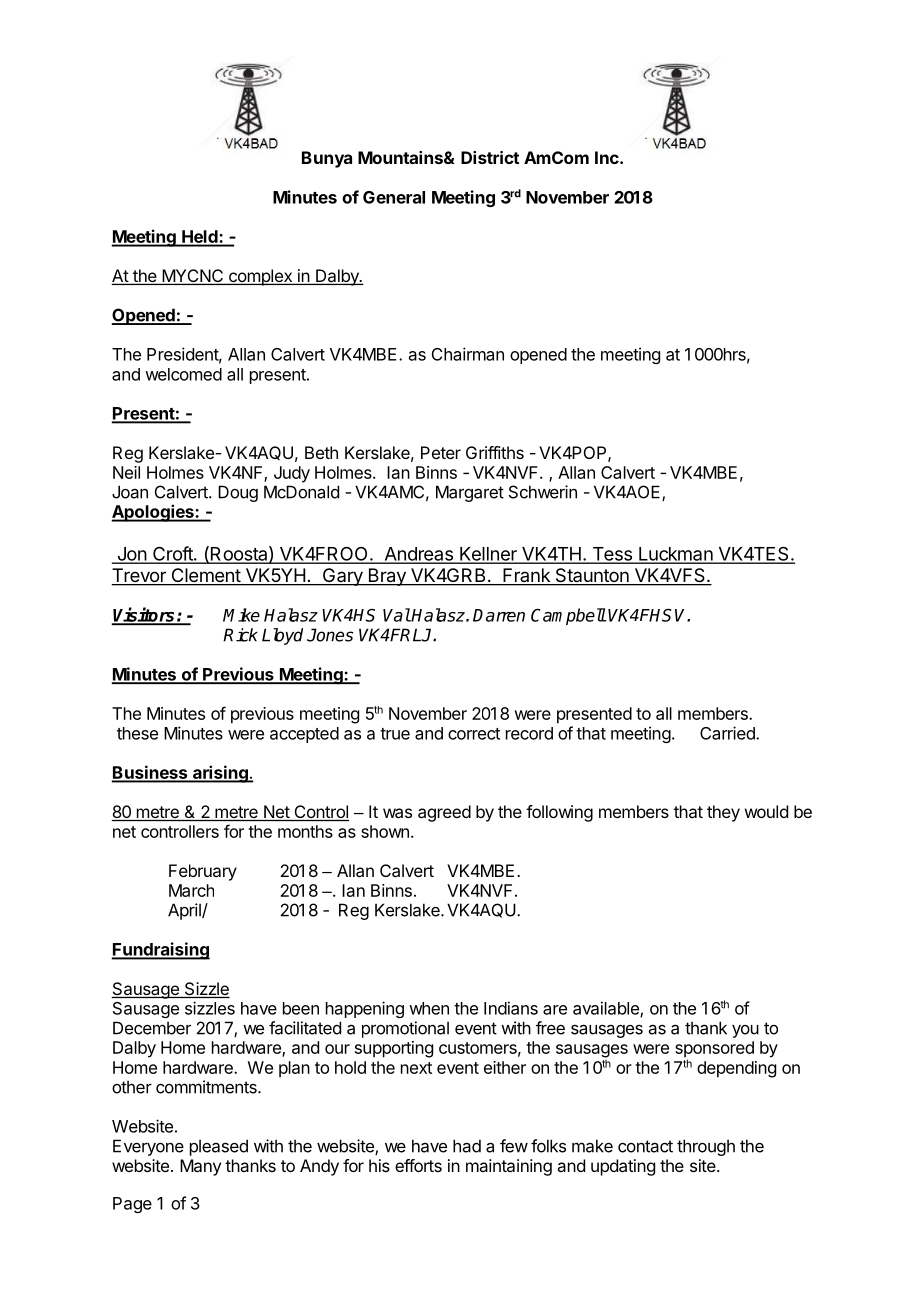  What do you see at coordinates (474, 734) in the screenshot?
I see `correct` at bounding box center [474, 734].
